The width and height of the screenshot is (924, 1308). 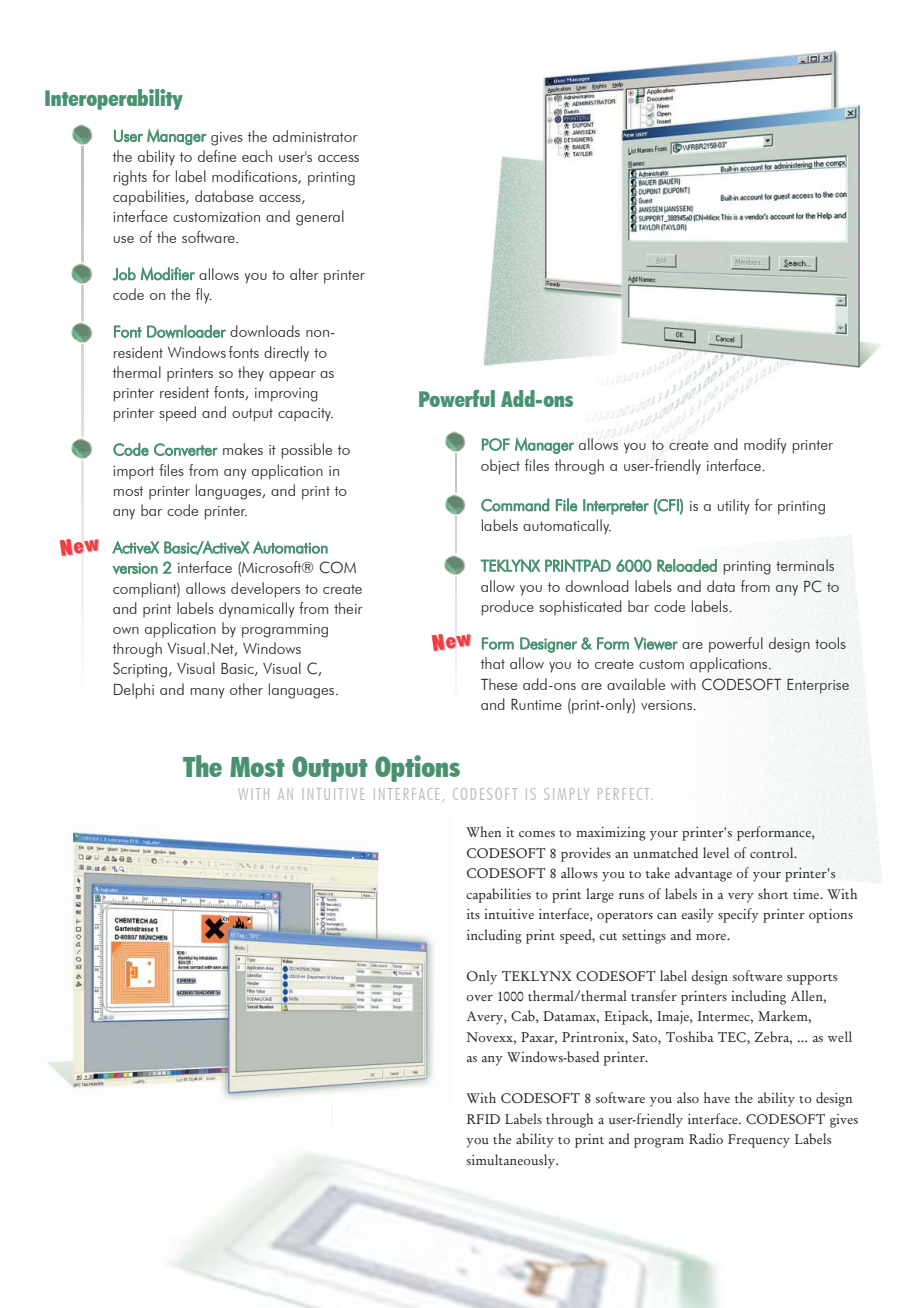 I want to click on administrator, so click(x=315, y=136).
